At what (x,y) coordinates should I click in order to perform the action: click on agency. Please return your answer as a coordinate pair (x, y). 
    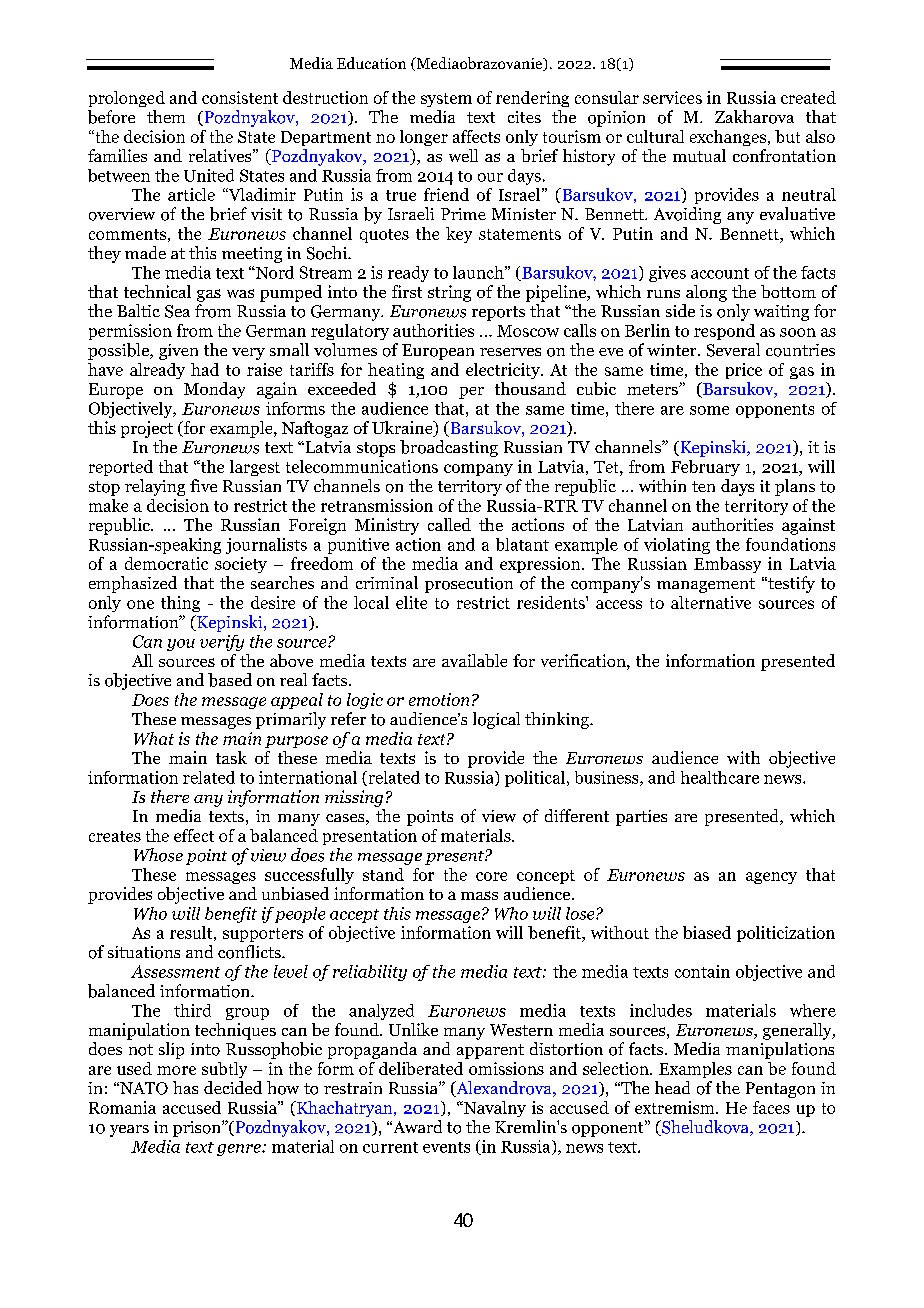
    Looking at the image, I should click on (771, 878).
